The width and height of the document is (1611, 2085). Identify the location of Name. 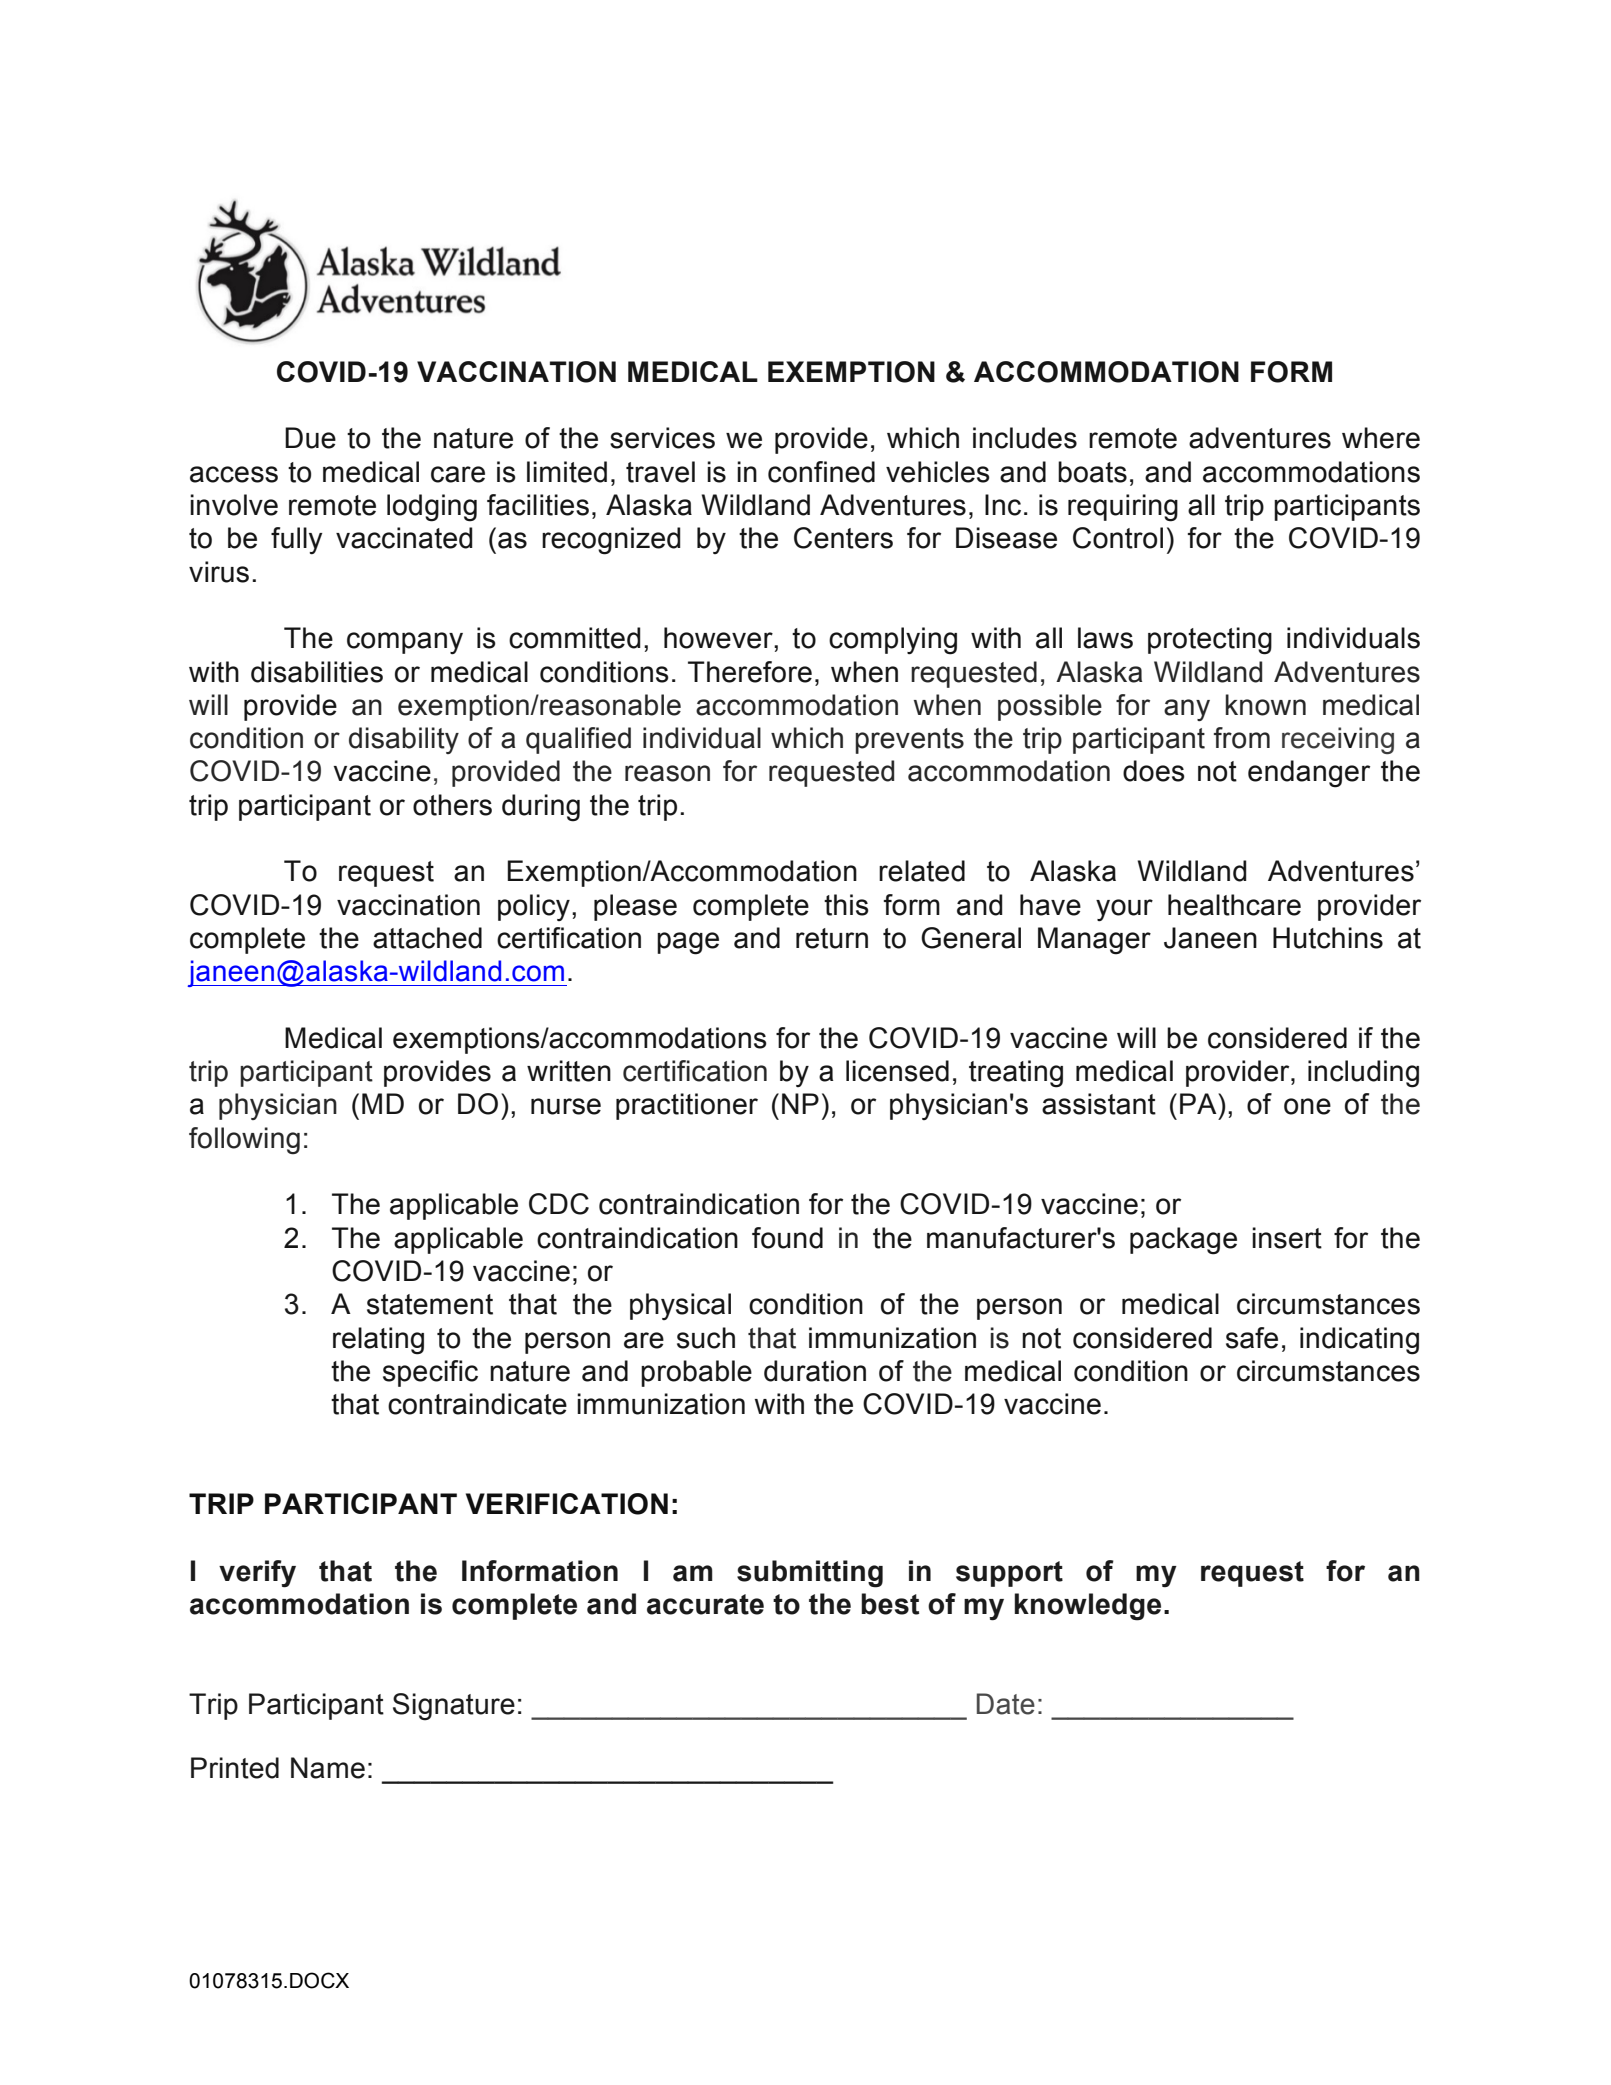
(328, 1768).
